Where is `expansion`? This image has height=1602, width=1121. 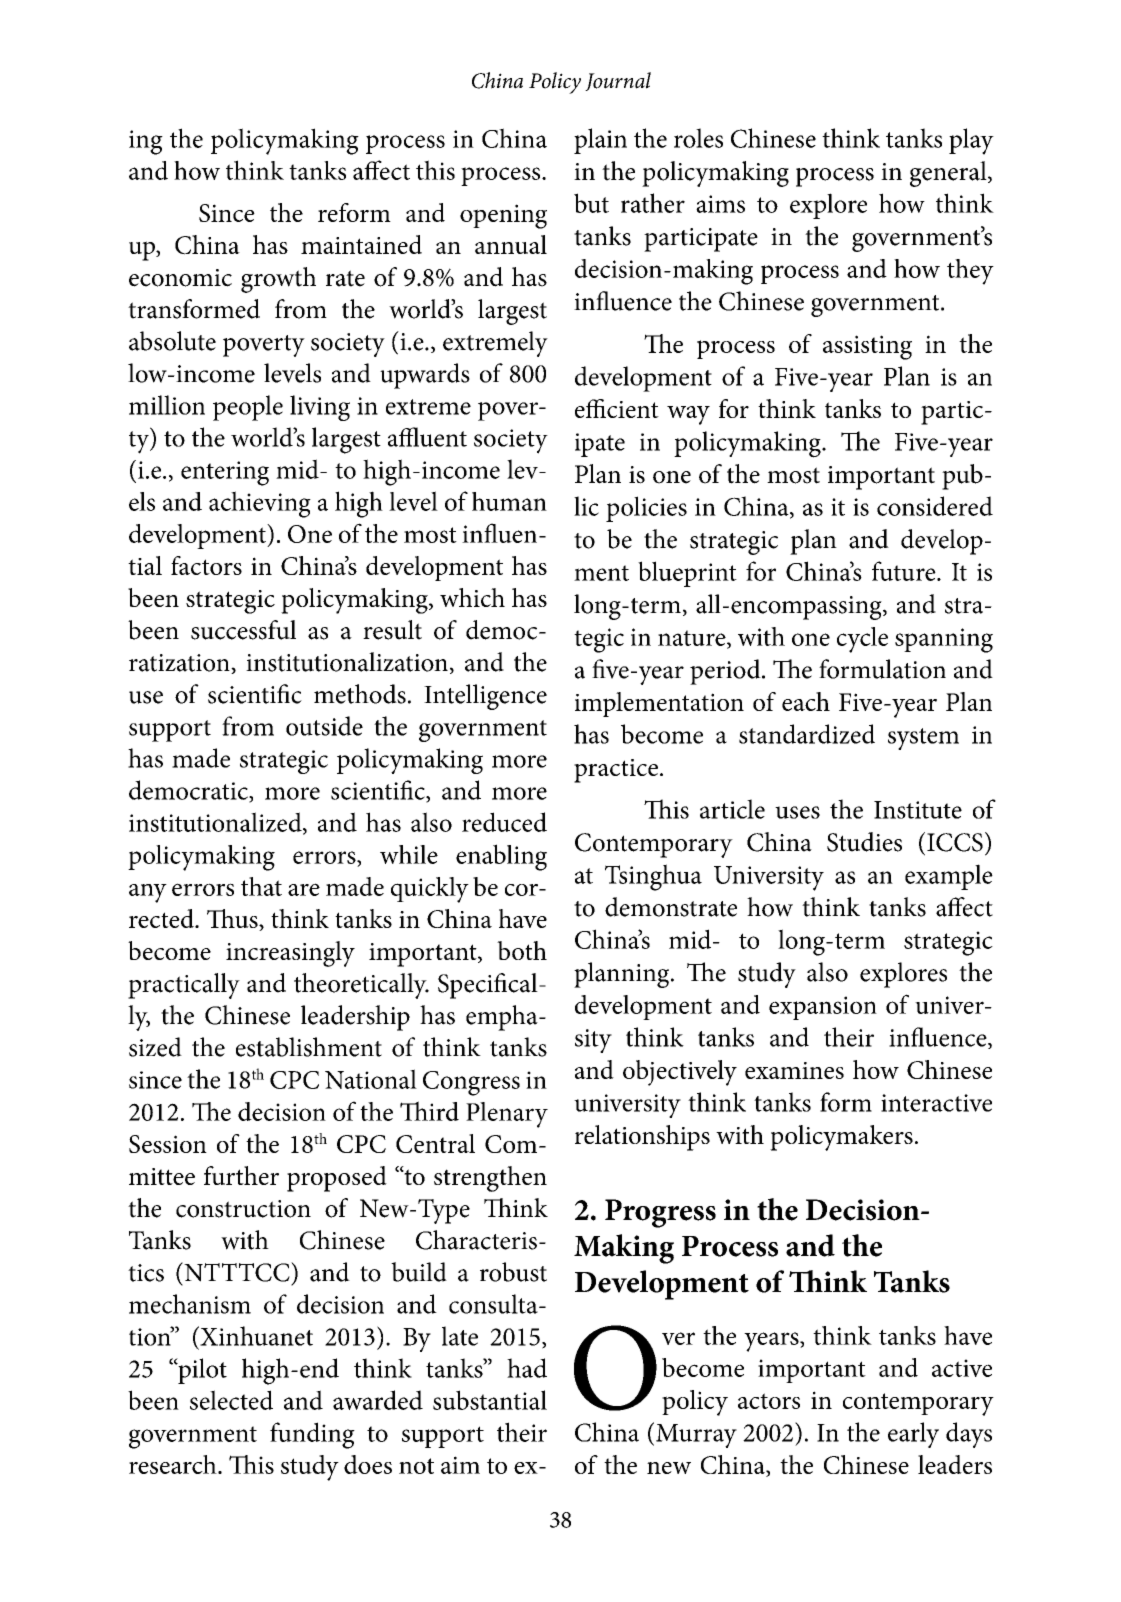 expansion is located at coordinates (823, 1008).
